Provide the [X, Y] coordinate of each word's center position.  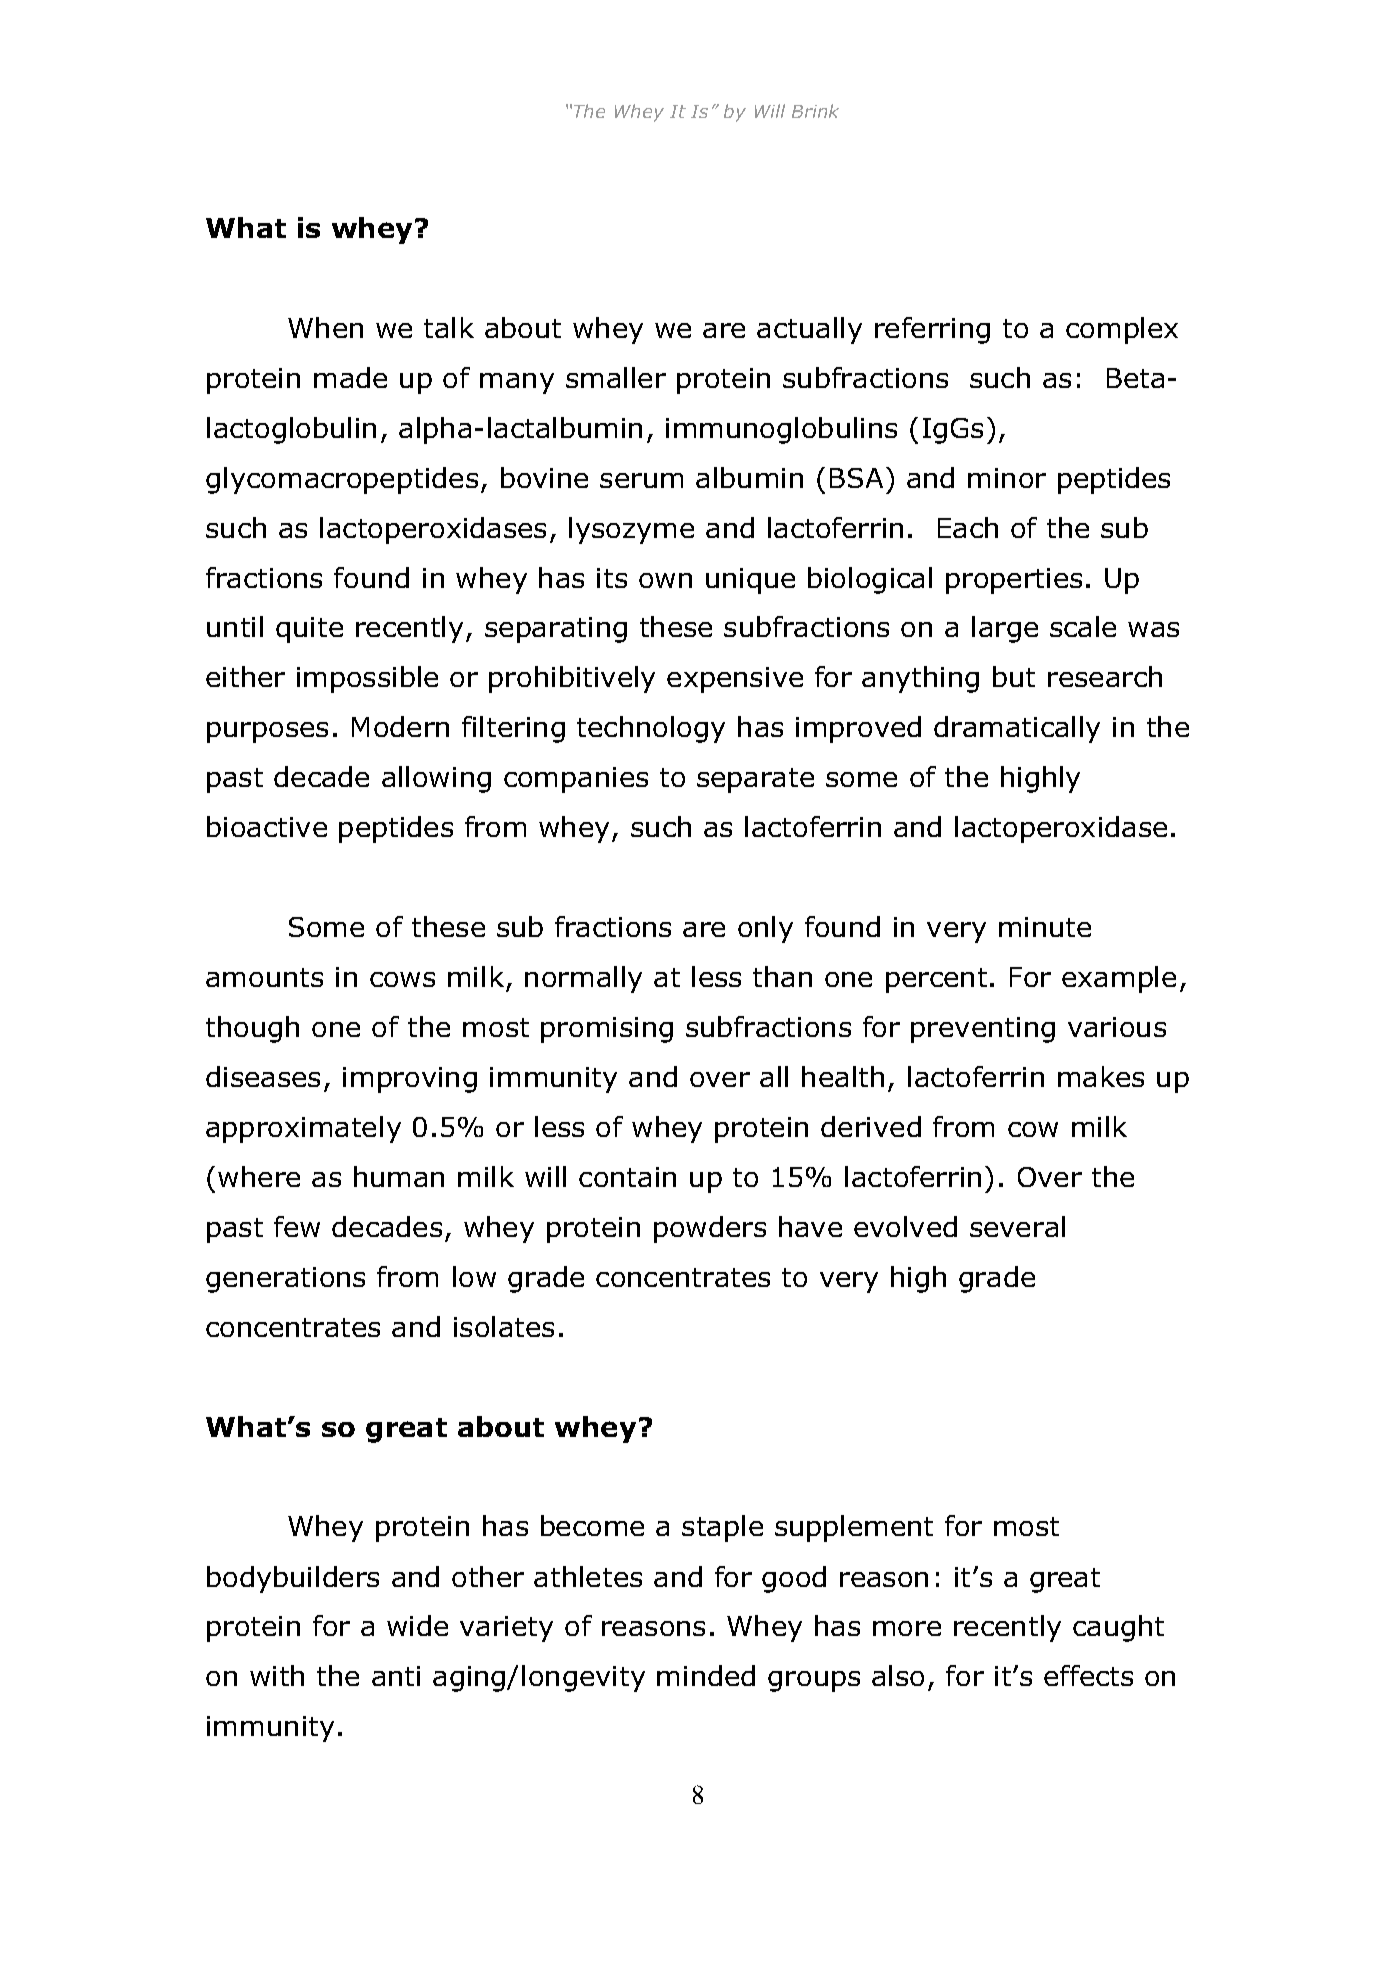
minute [1045, 927]
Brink [815, 111]
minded [706, 1675]
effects [1088, 1675]
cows [402, 979]
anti [396, 1676]
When [325, 327]
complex [1122, 330]
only [765, 929]
